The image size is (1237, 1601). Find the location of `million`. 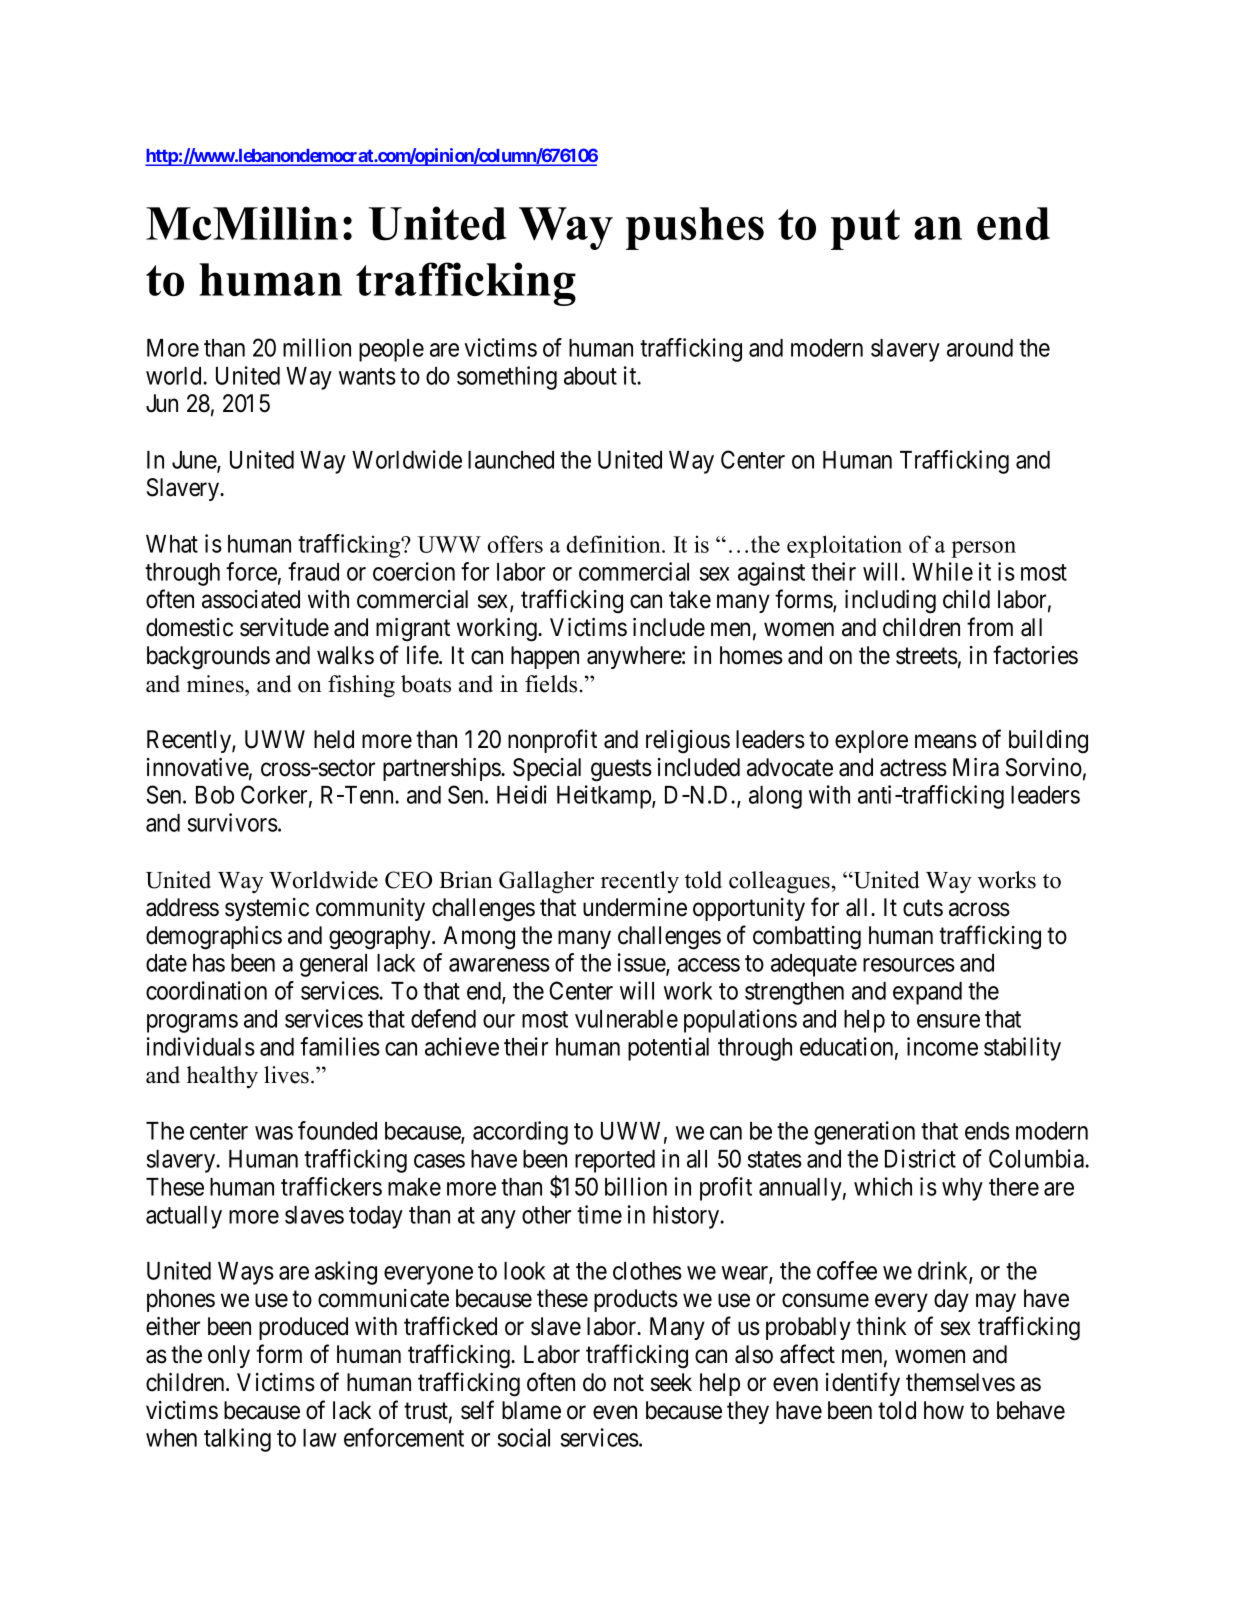

million is located at coordinates (317, 347).
